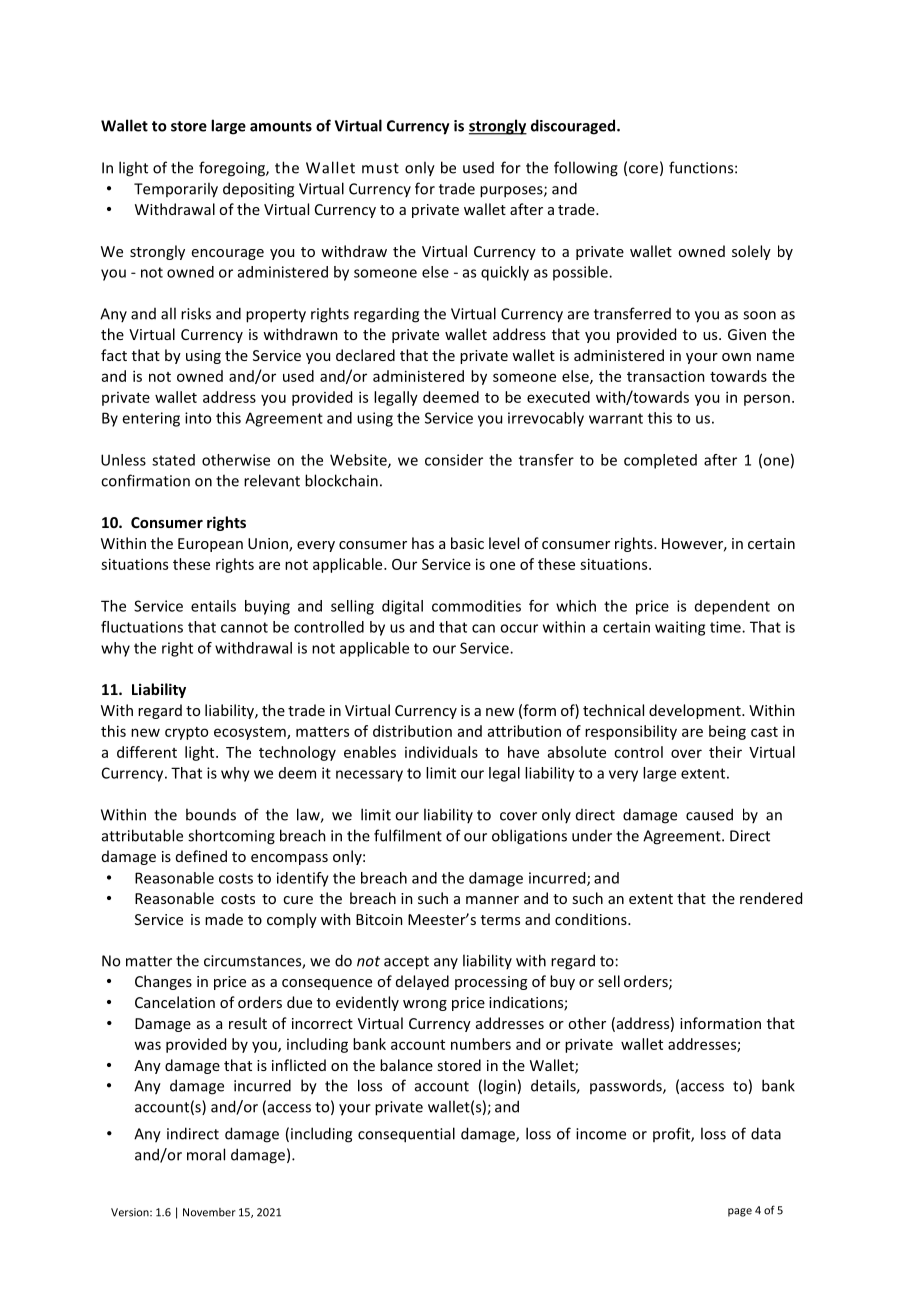 The image size is (924, 1307). What do you see at coordinates (412, 731) in the screenshot?
I see `distribution` at bounding box center [412, 731].
